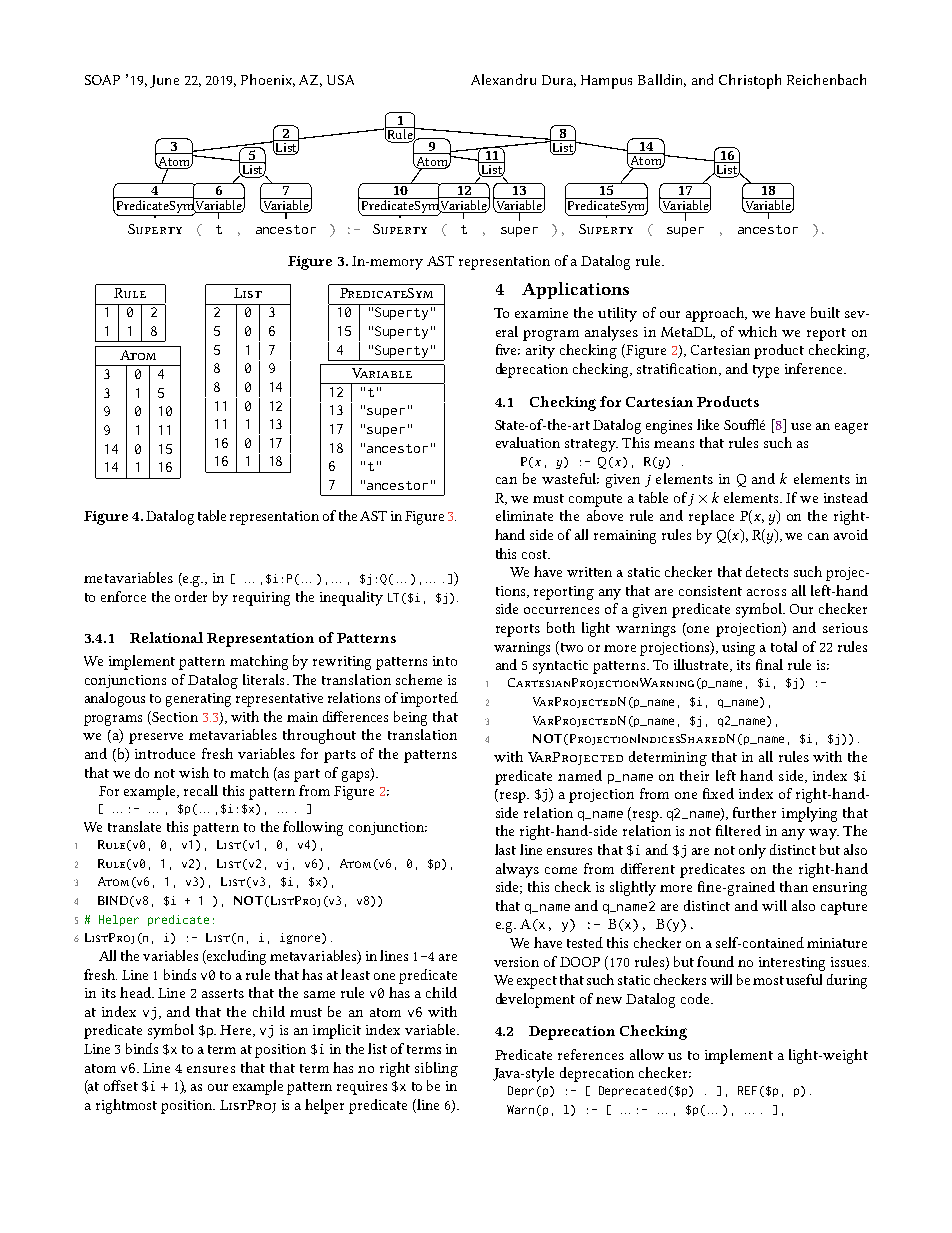  What do you see at coordinates (766, 592) in the screenshot?
I see `across` at bounding box center [766, 592].
